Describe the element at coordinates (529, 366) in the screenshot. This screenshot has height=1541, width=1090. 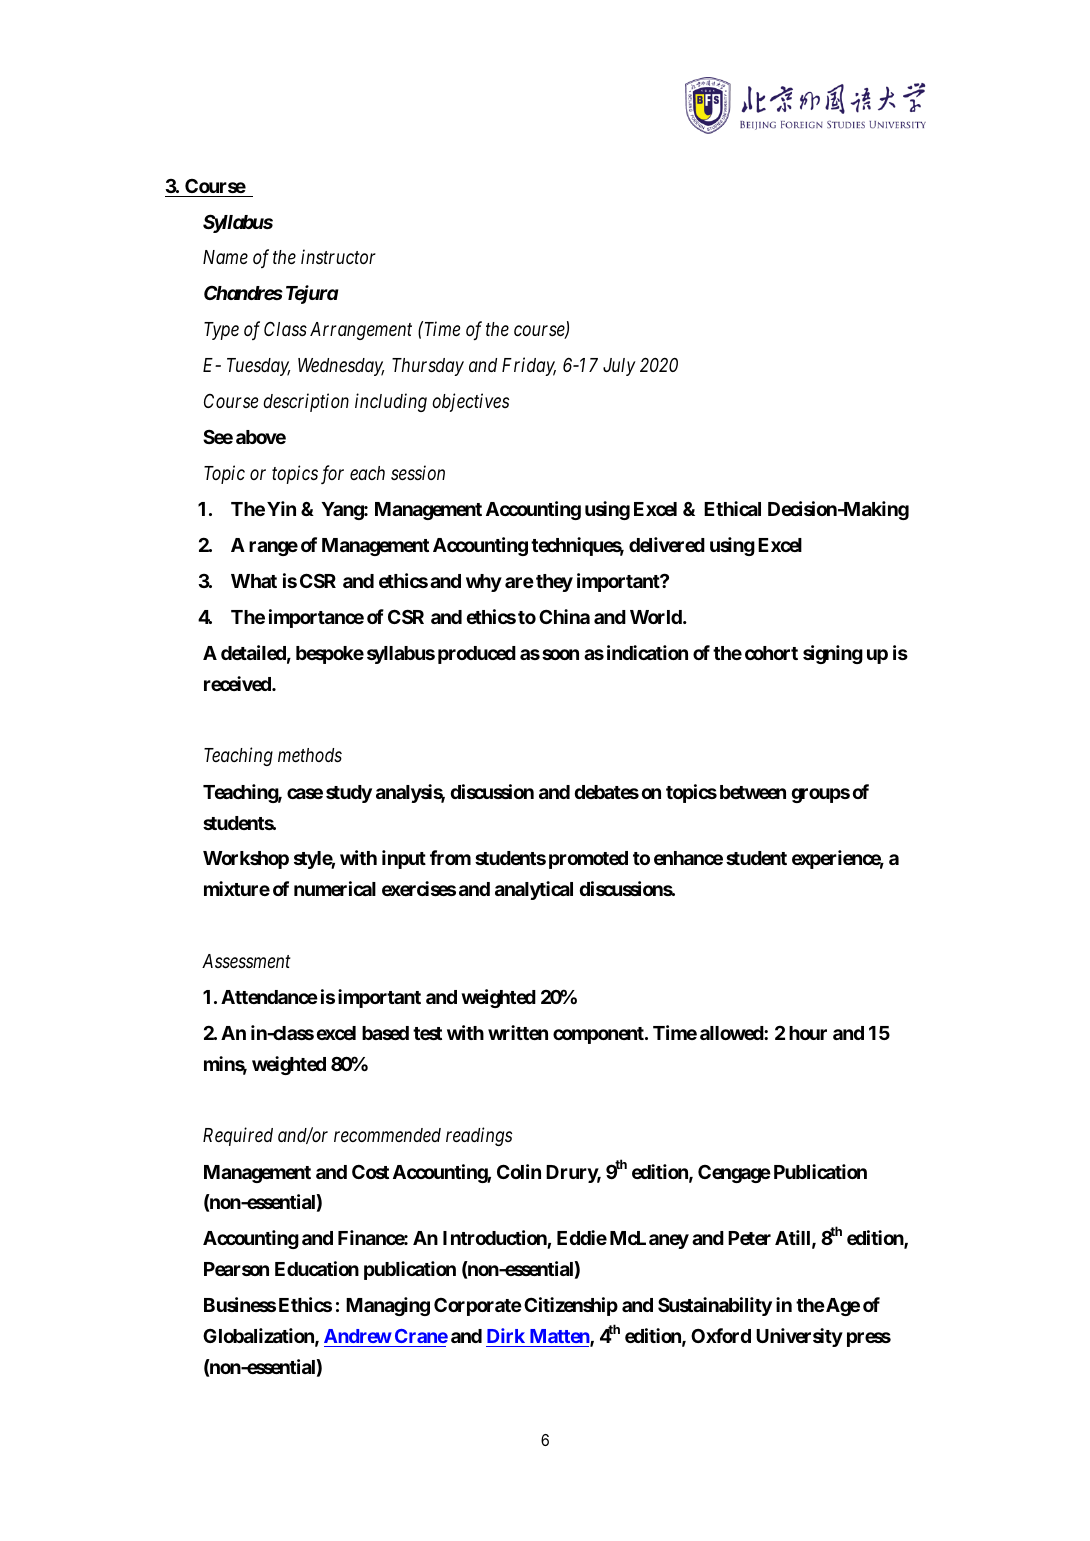
I see `Friday` at that location.
